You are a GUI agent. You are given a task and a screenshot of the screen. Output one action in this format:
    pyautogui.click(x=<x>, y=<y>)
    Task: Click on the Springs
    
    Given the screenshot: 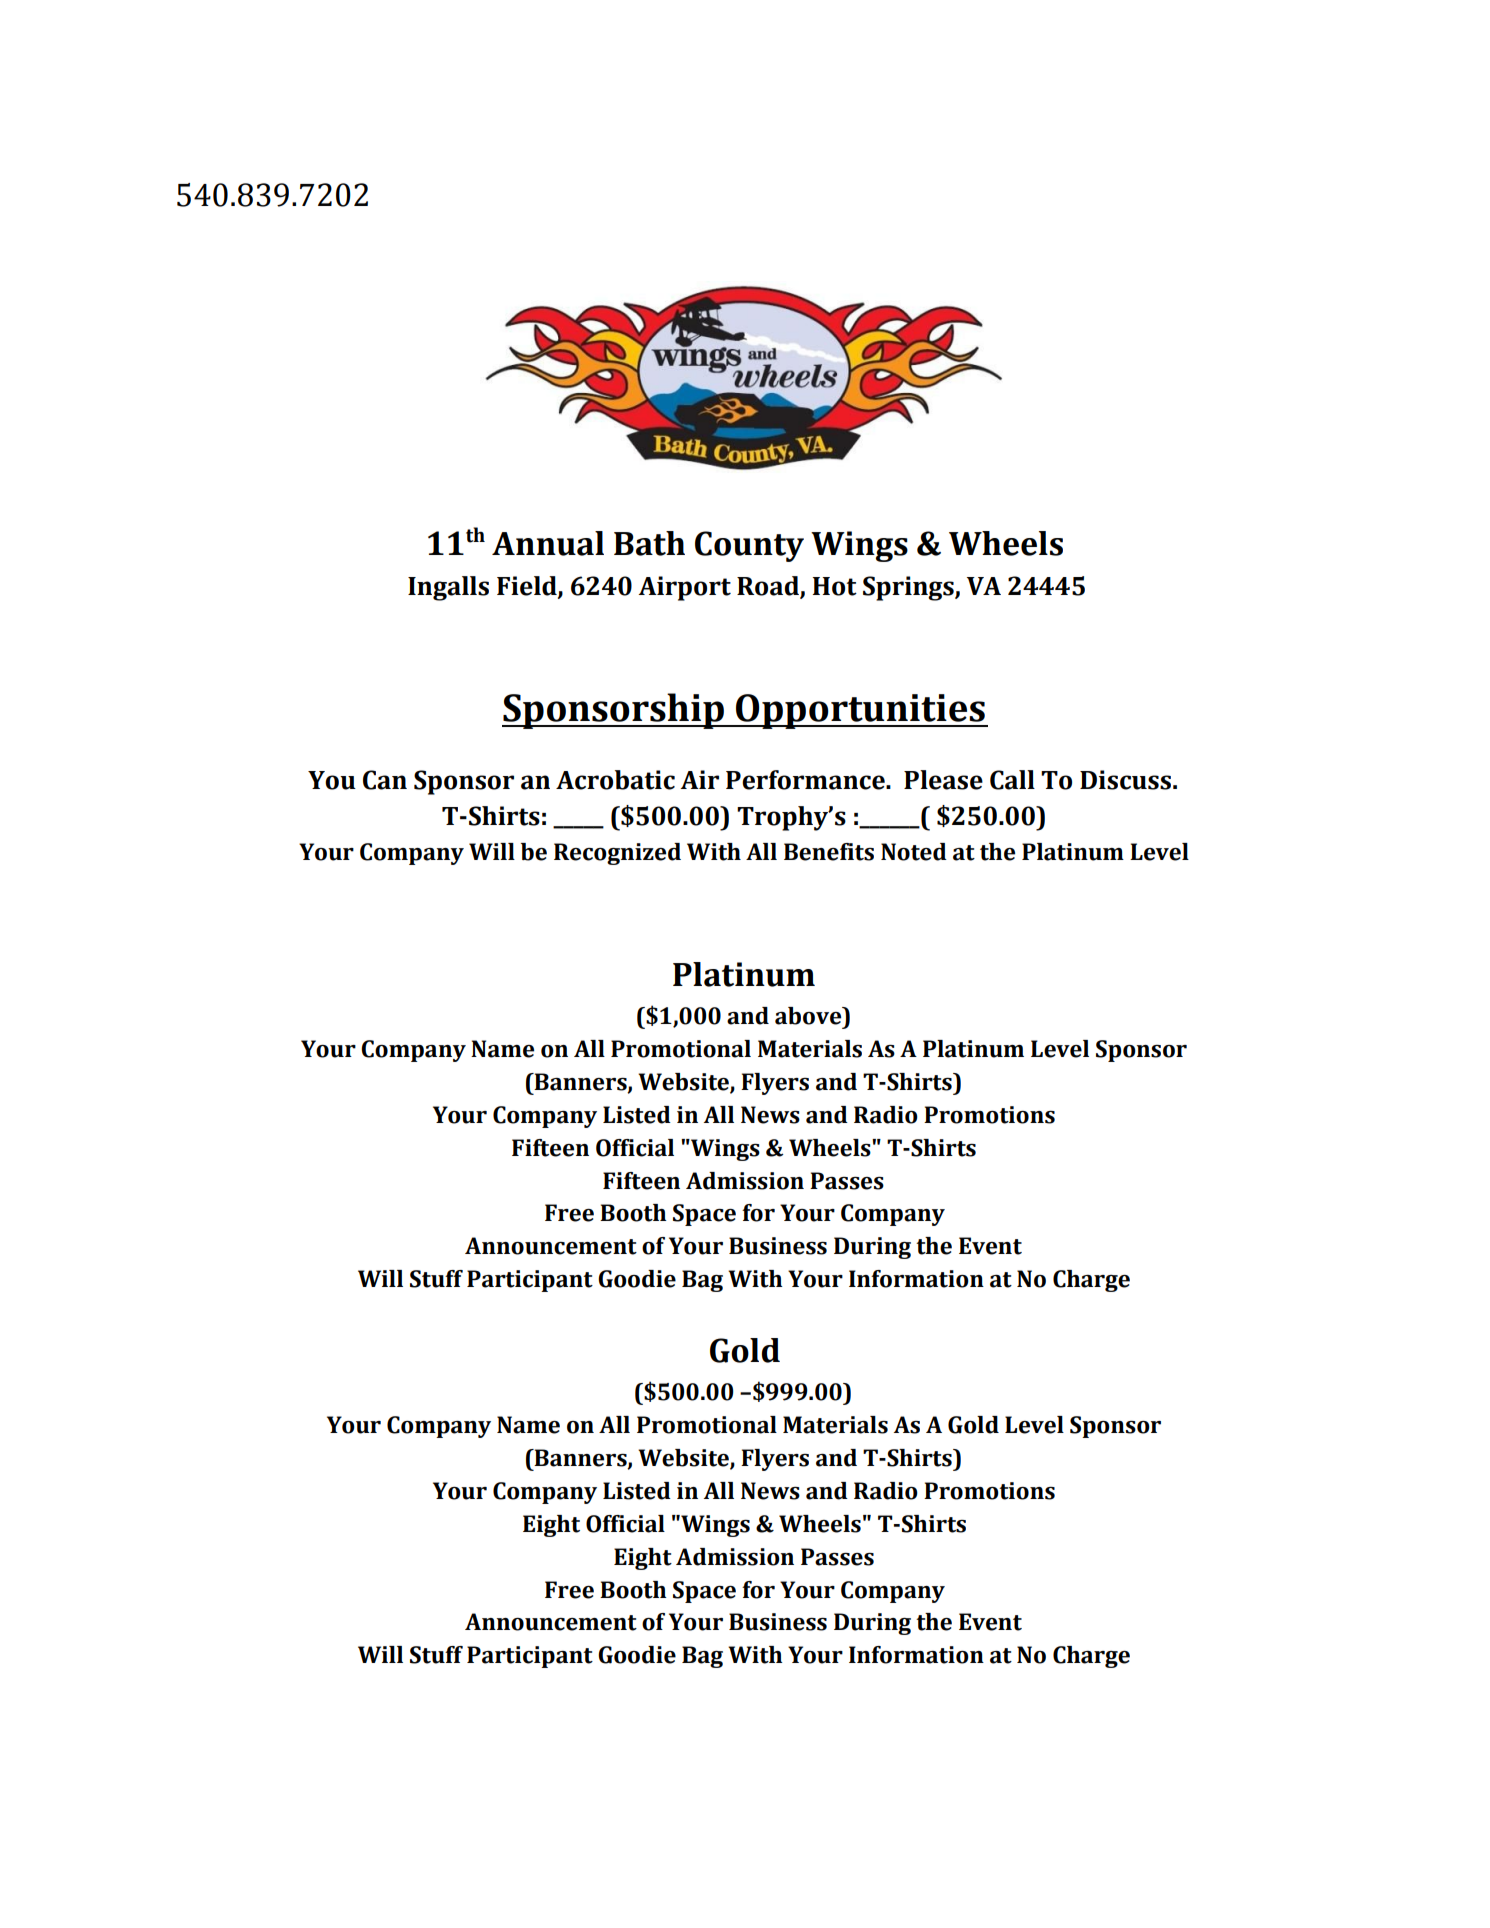 What is the action you would take?
    pyautogui.click(x=909, y=588)
